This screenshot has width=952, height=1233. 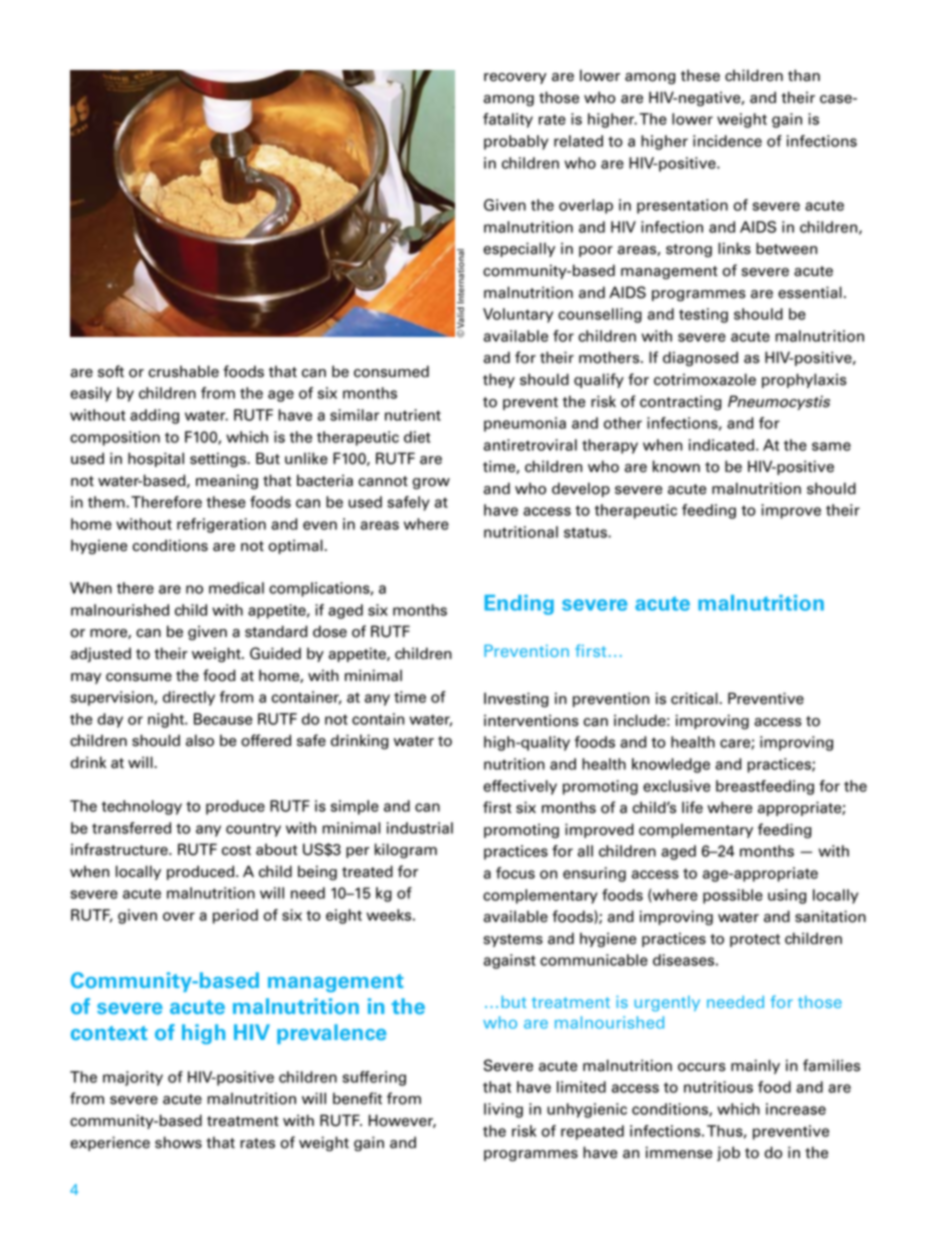 I want to click on shows, so click(x=178, y=1142).
